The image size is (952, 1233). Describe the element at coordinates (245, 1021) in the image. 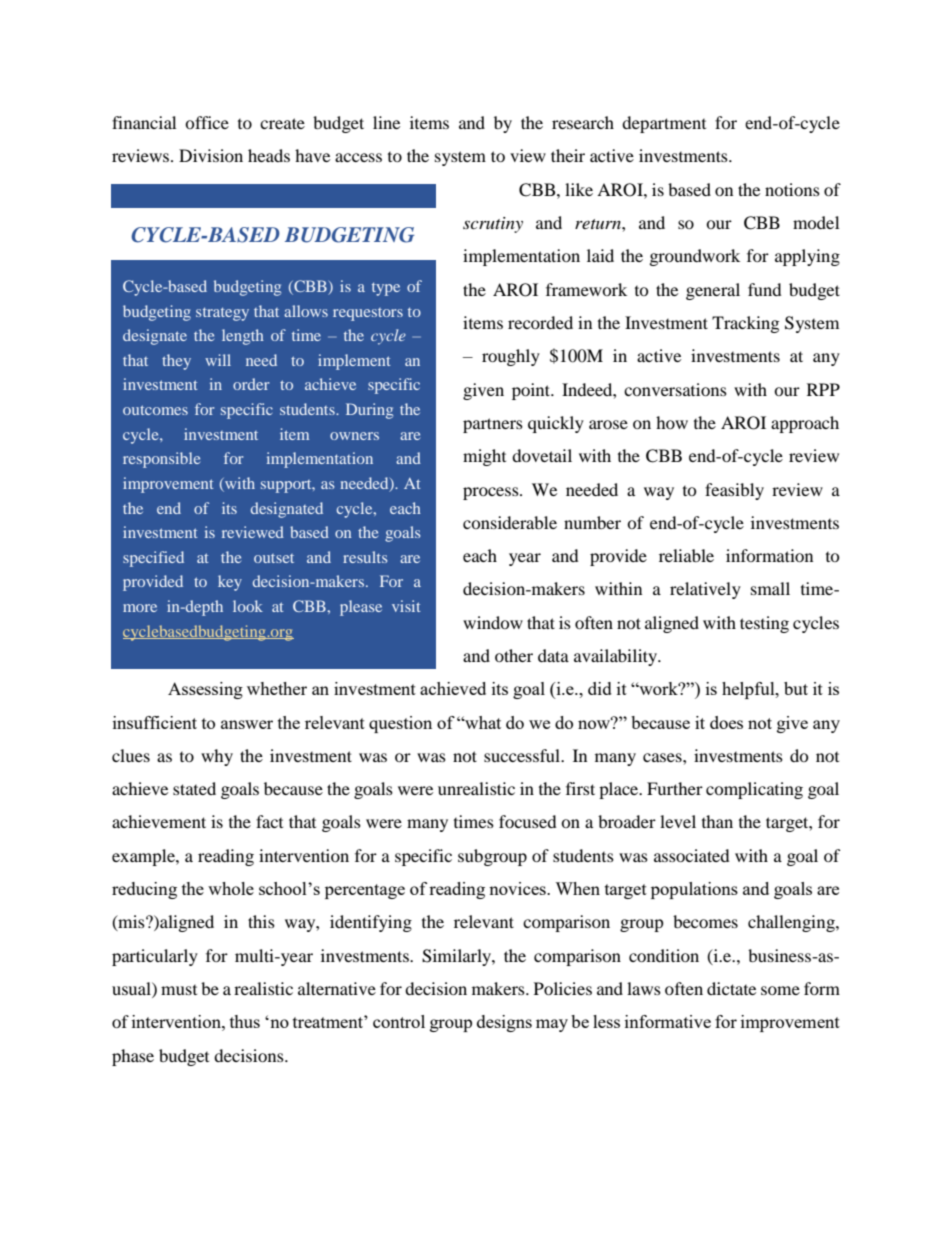

I see `thus` at that location.
